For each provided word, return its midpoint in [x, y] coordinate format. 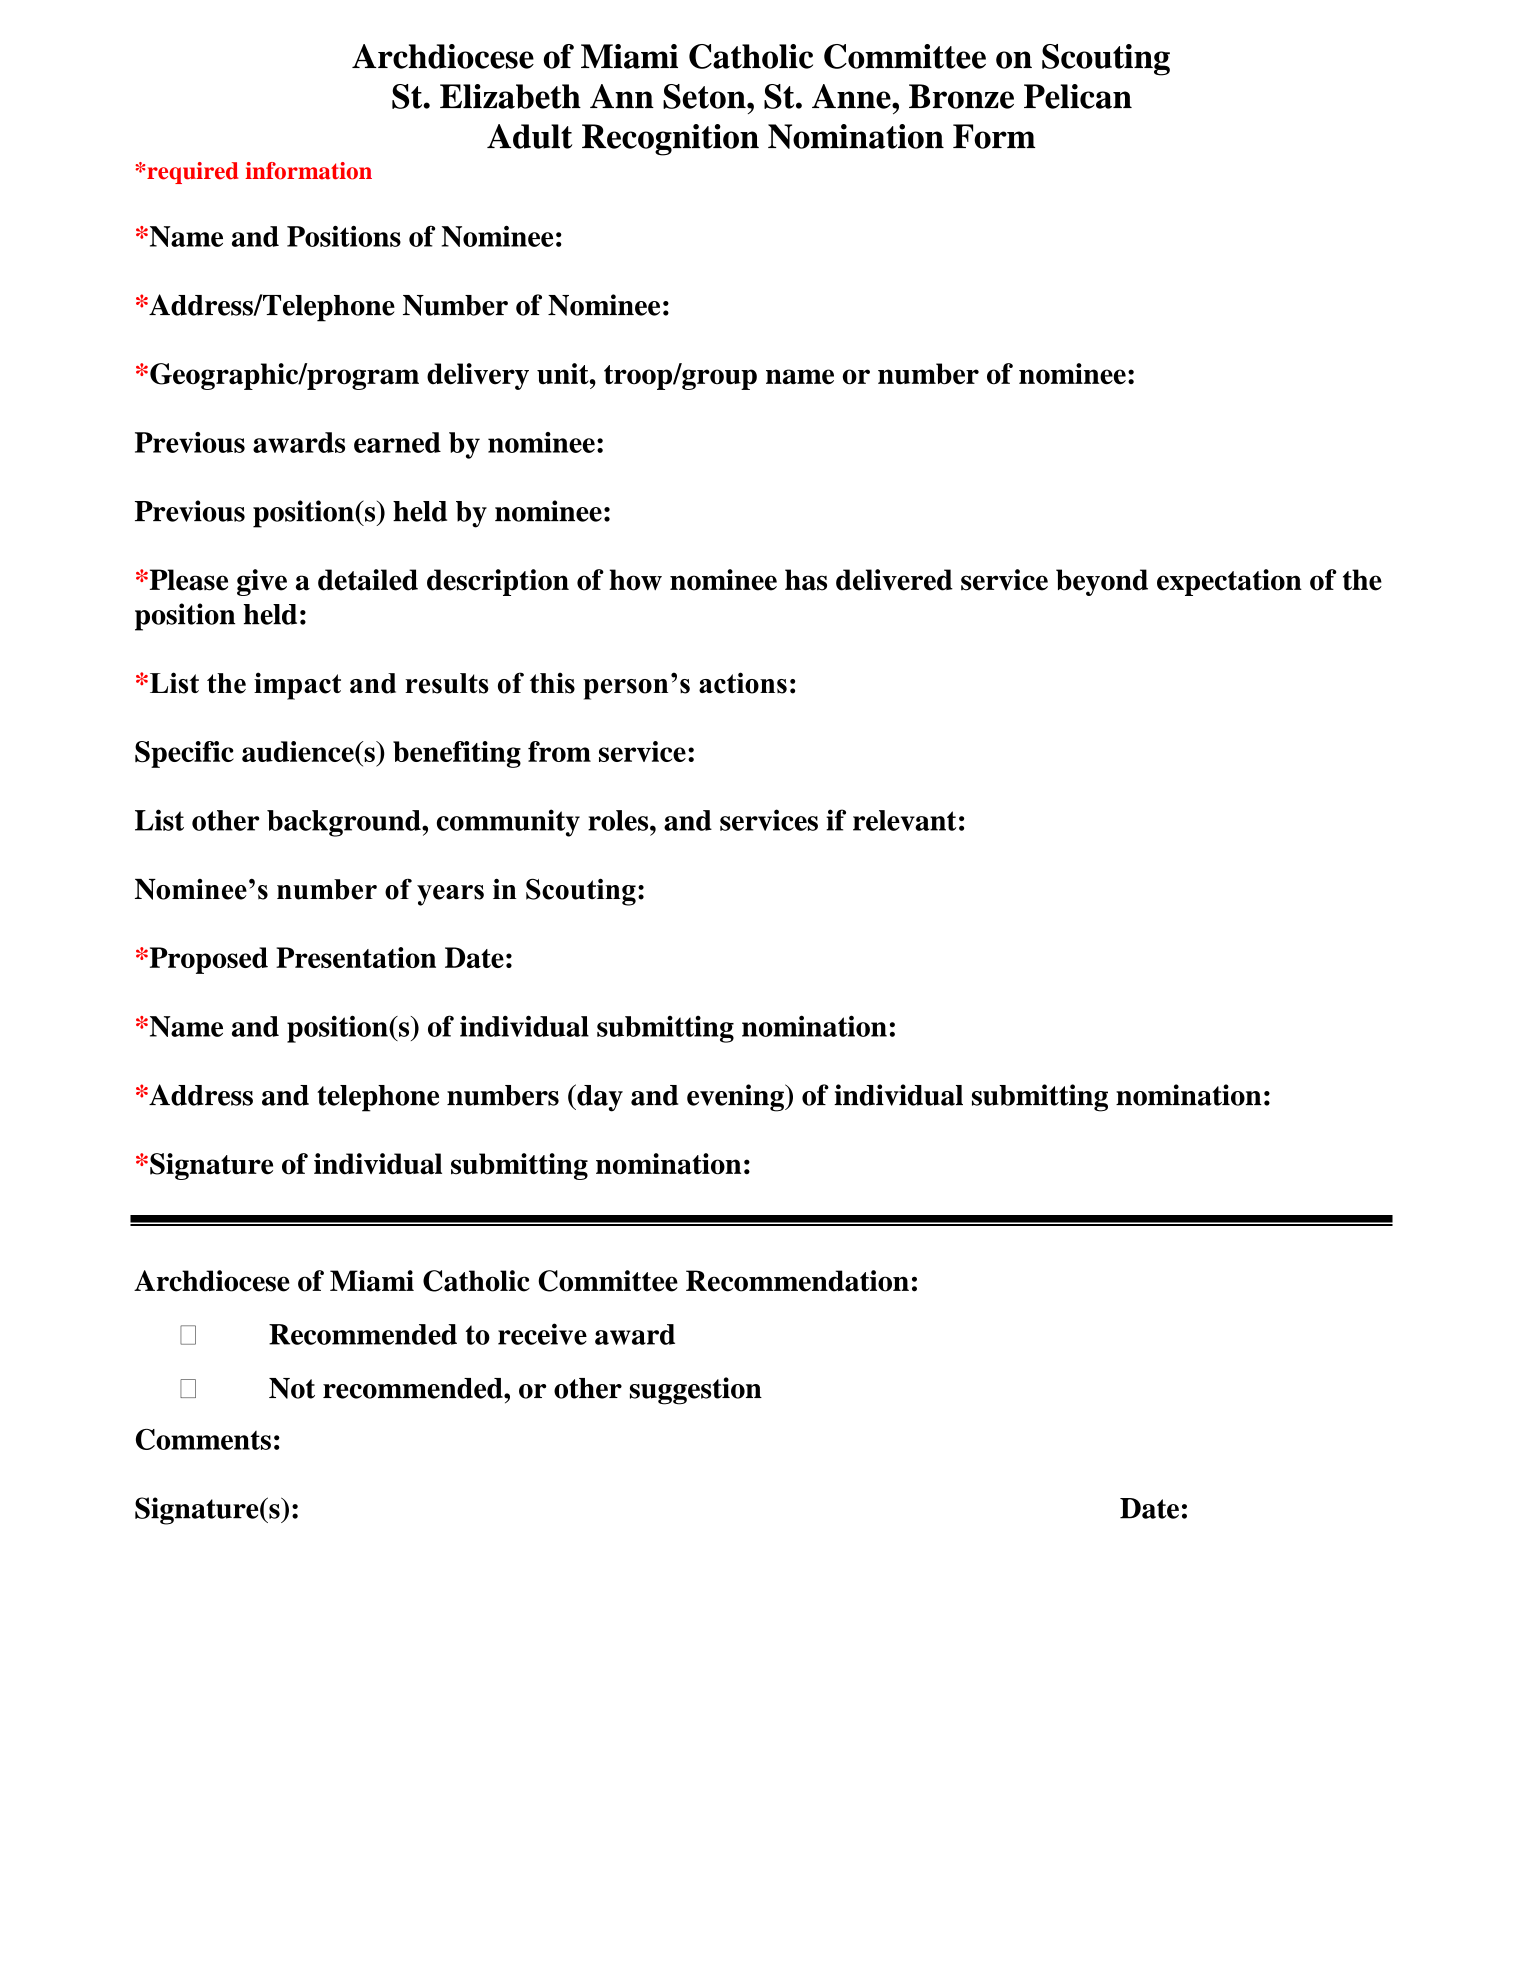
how [635, 580]
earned [397, 442]
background [345, 823]
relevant [905, 820]
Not [292, 1388]
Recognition [670, 140]
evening [736, 1098]
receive [542, 1334]
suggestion [696, 1391]
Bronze [961, 96]
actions [743, 683]
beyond [1102, 582]
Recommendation [797, 1281]
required [191, 173]
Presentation [356, 957]
